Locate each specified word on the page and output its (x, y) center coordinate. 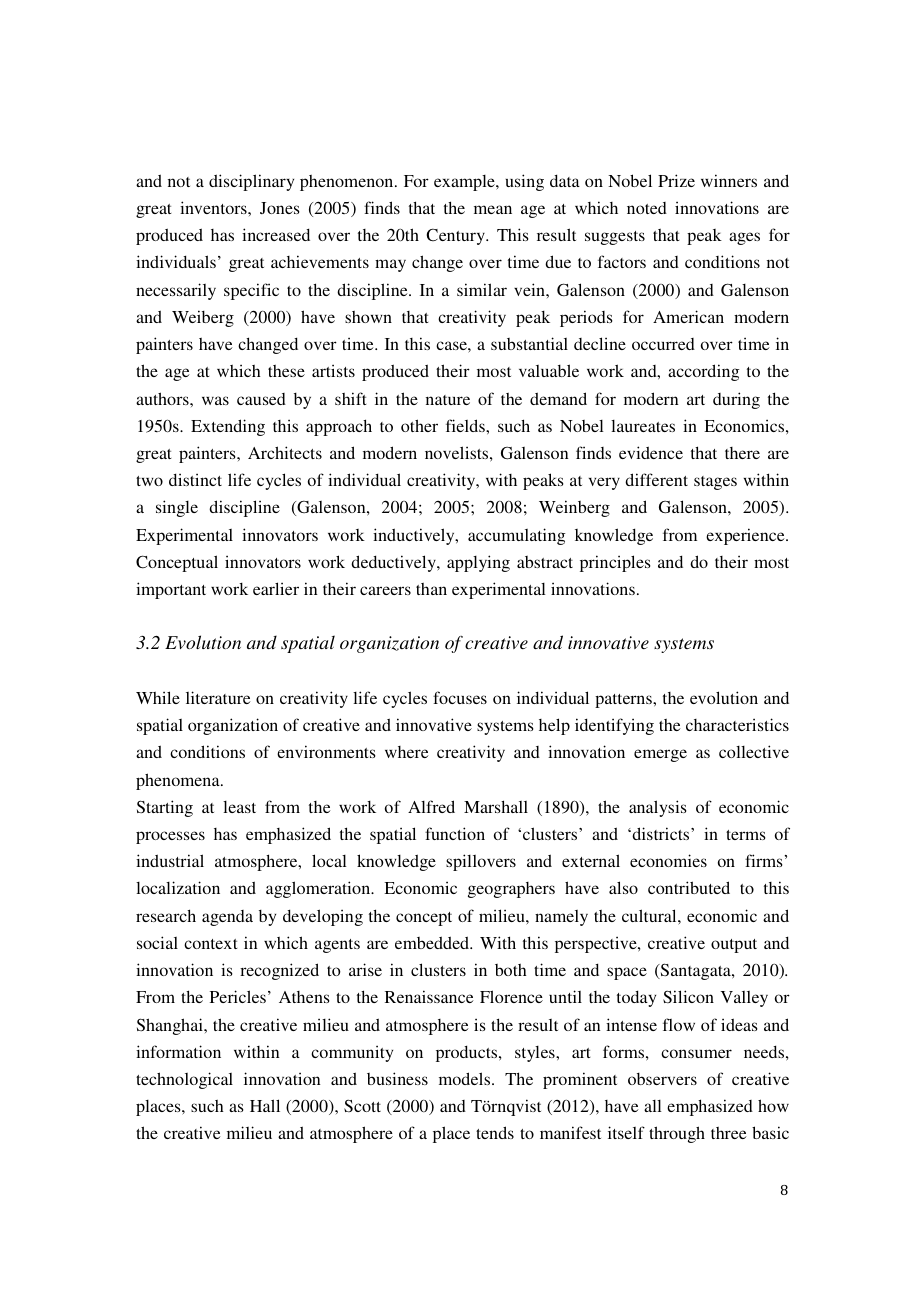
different (656, 479)
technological (184, 1080)
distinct (195, 479)
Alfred (431, 806)
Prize (676, 180)
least (239, 807)
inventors (214, 207)
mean (493, 209)
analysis (658, 808)
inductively (415, 536)
